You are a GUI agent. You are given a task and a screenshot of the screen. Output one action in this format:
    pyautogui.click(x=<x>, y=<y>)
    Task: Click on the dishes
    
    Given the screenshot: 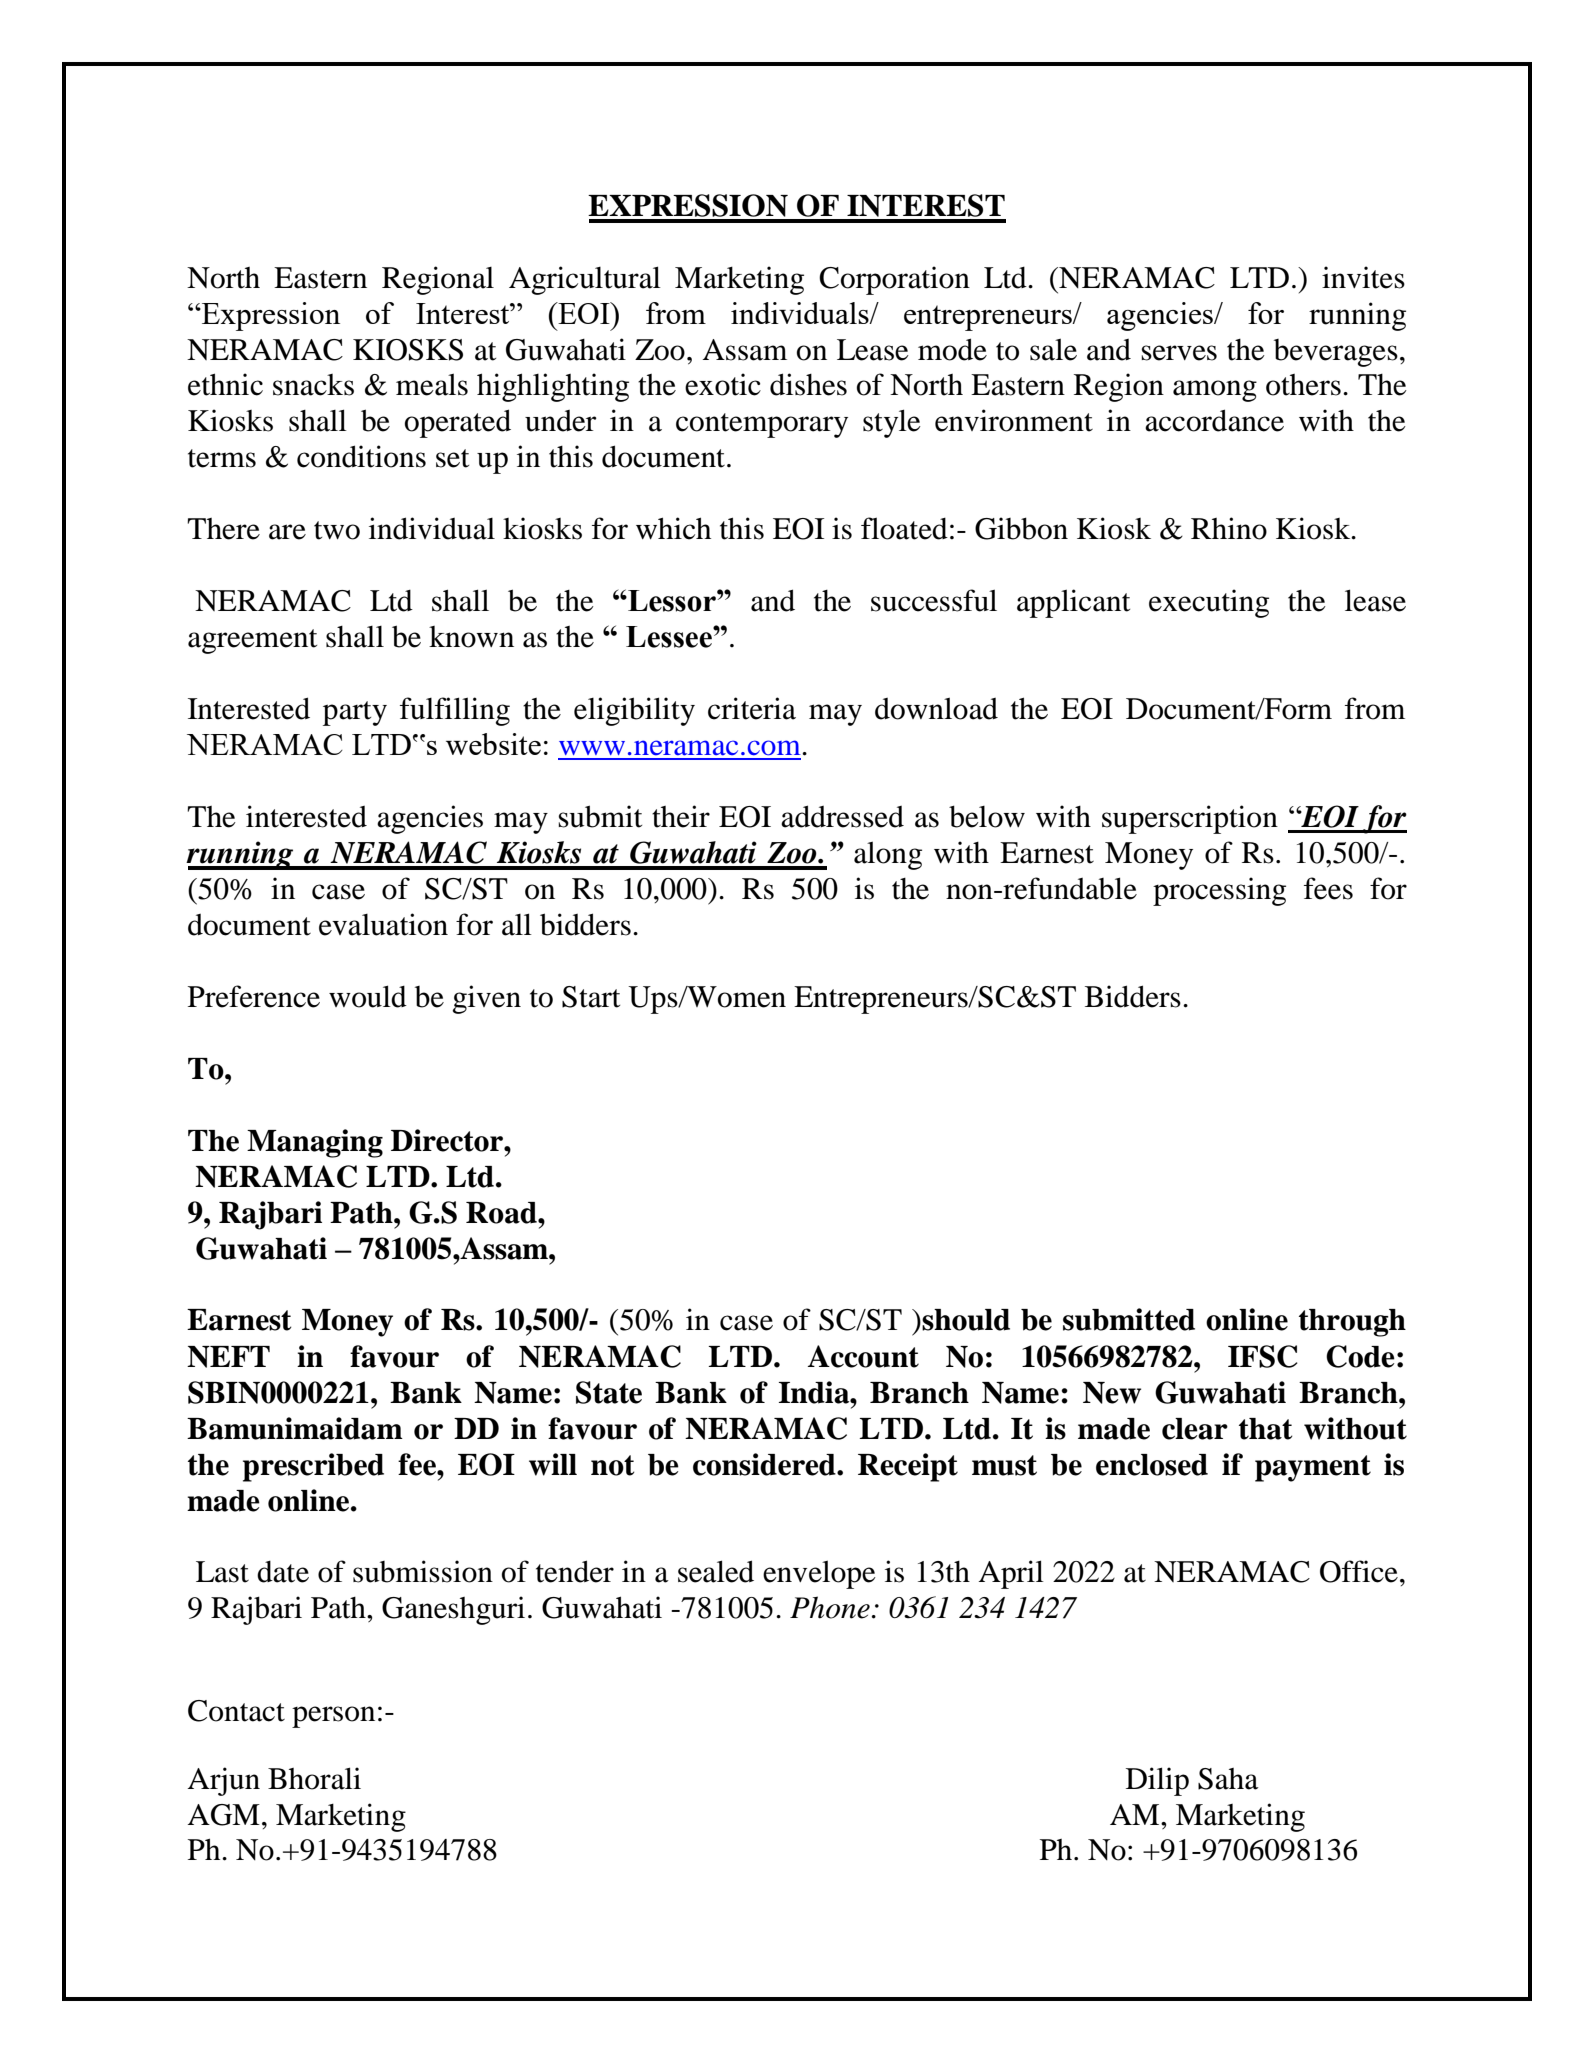 What is the action you would take?
    pyautogui.click(x=808, y=384)
